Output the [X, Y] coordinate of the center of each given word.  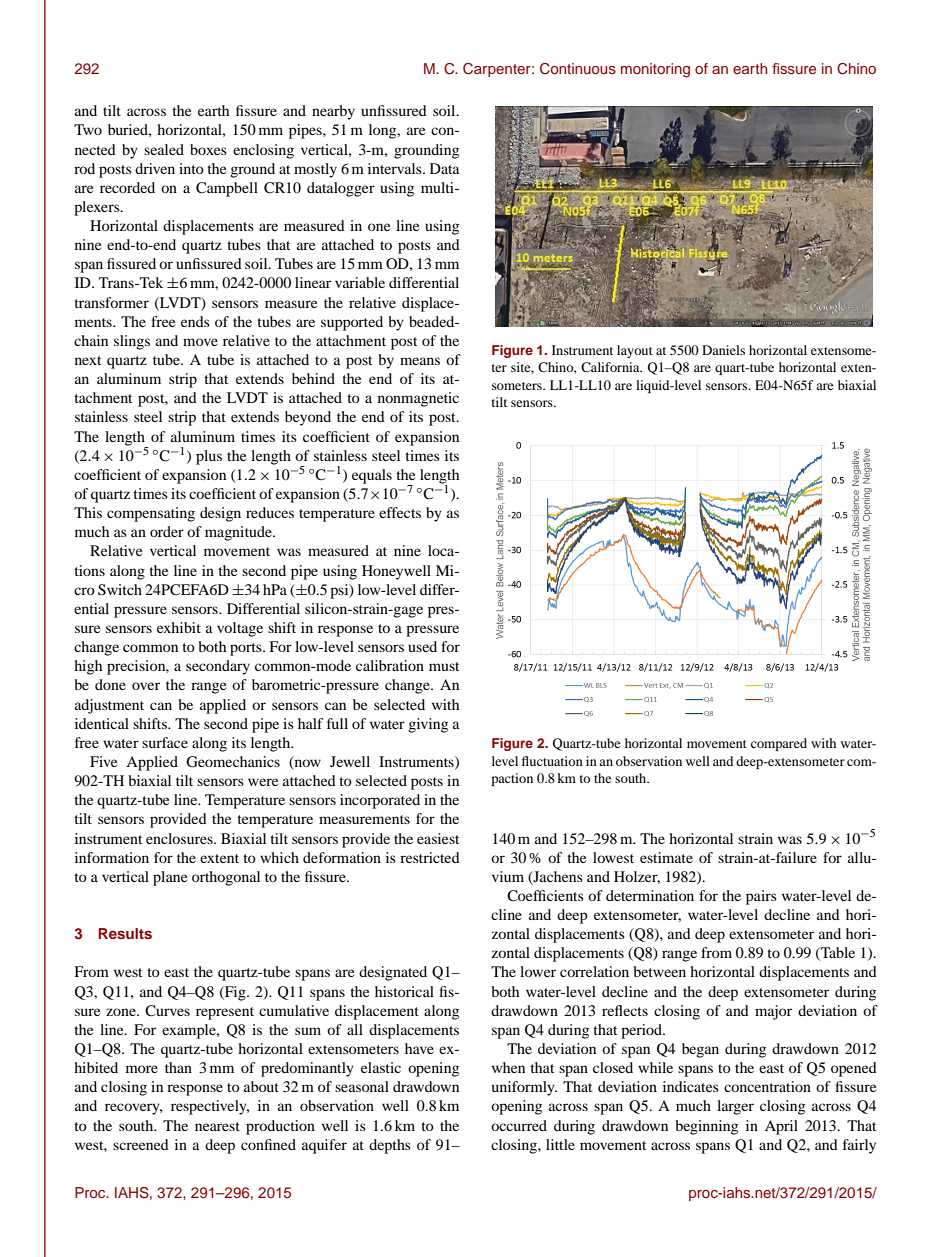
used [422, 646]
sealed [164, 149]
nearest [217, 1126]
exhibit [179, 627]
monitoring [655, 70]
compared [779, 744]
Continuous [578, 69]
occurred [519, 1125]
